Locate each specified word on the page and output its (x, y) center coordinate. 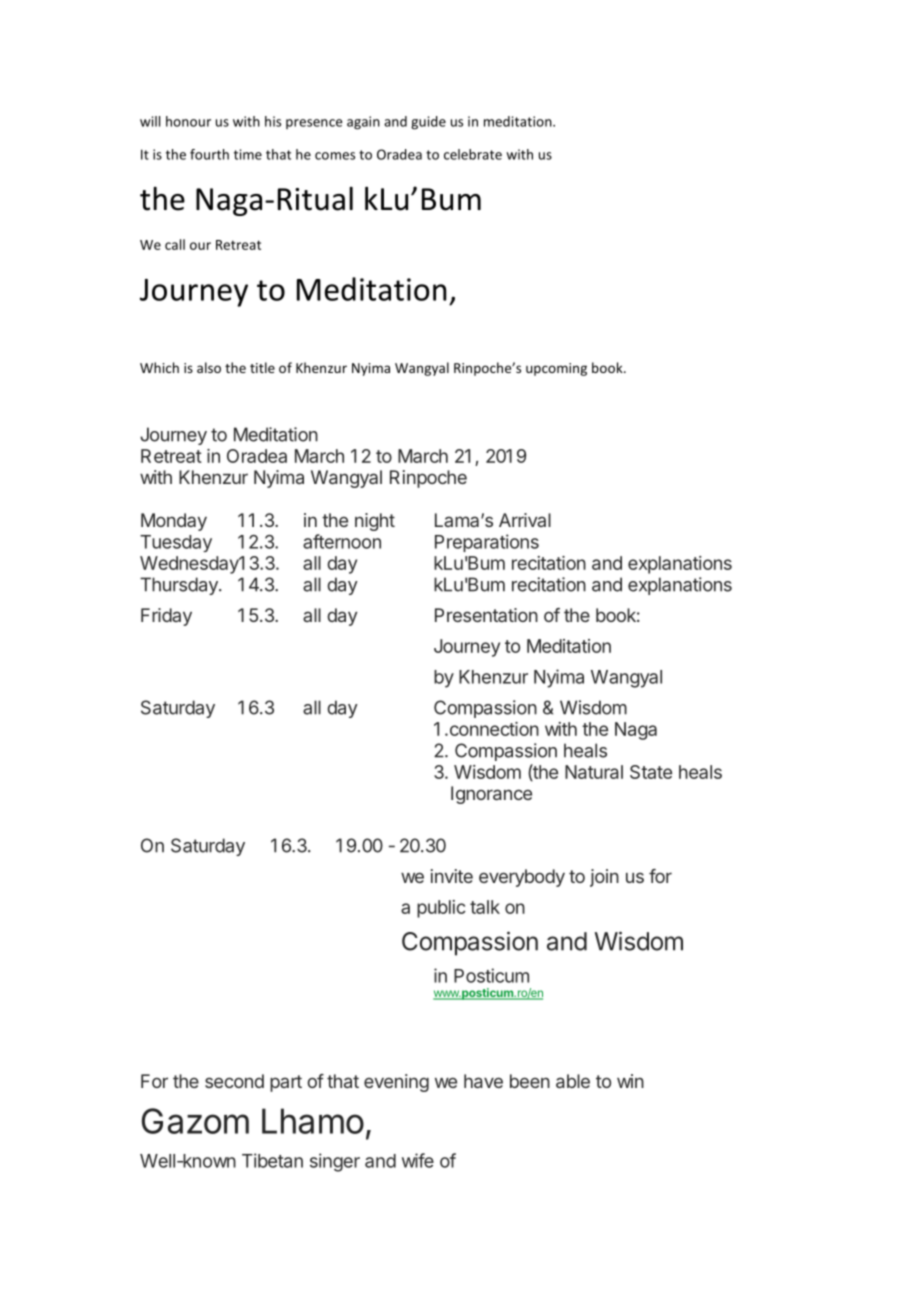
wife (418, 1160)
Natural (594, 772)
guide (428, 123)
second (234, 1081)
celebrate (473, 154)
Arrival (525, 520)
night (375, 522)
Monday (174, 522)
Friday (166, 617)
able (573, 1081)
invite (452, 876)
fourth (209, 154)
